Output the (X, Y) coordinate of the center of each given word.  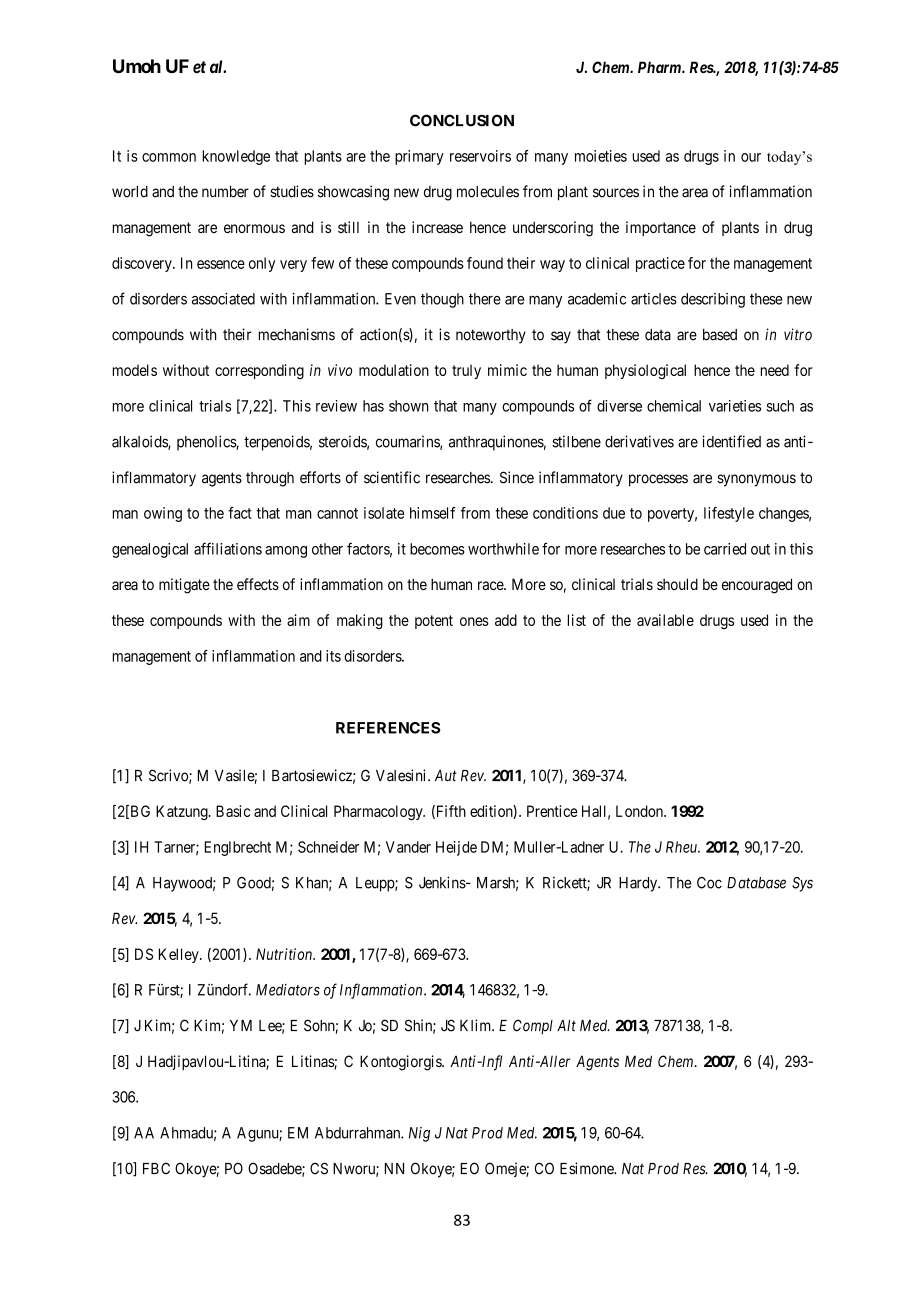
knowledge (236, 157)
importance (661, 228)
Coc (709, 883)
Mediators (288, 990)
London (640, 811)
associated (223, 299)
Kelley (180, 955)
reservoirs (480, 156)
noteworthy (491, 336)
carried (725, 549)
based (720, 335)
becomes (437, 549)
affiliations (228, 548)
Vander (408, 847)
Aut (446, 775)
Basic (233, 811)
